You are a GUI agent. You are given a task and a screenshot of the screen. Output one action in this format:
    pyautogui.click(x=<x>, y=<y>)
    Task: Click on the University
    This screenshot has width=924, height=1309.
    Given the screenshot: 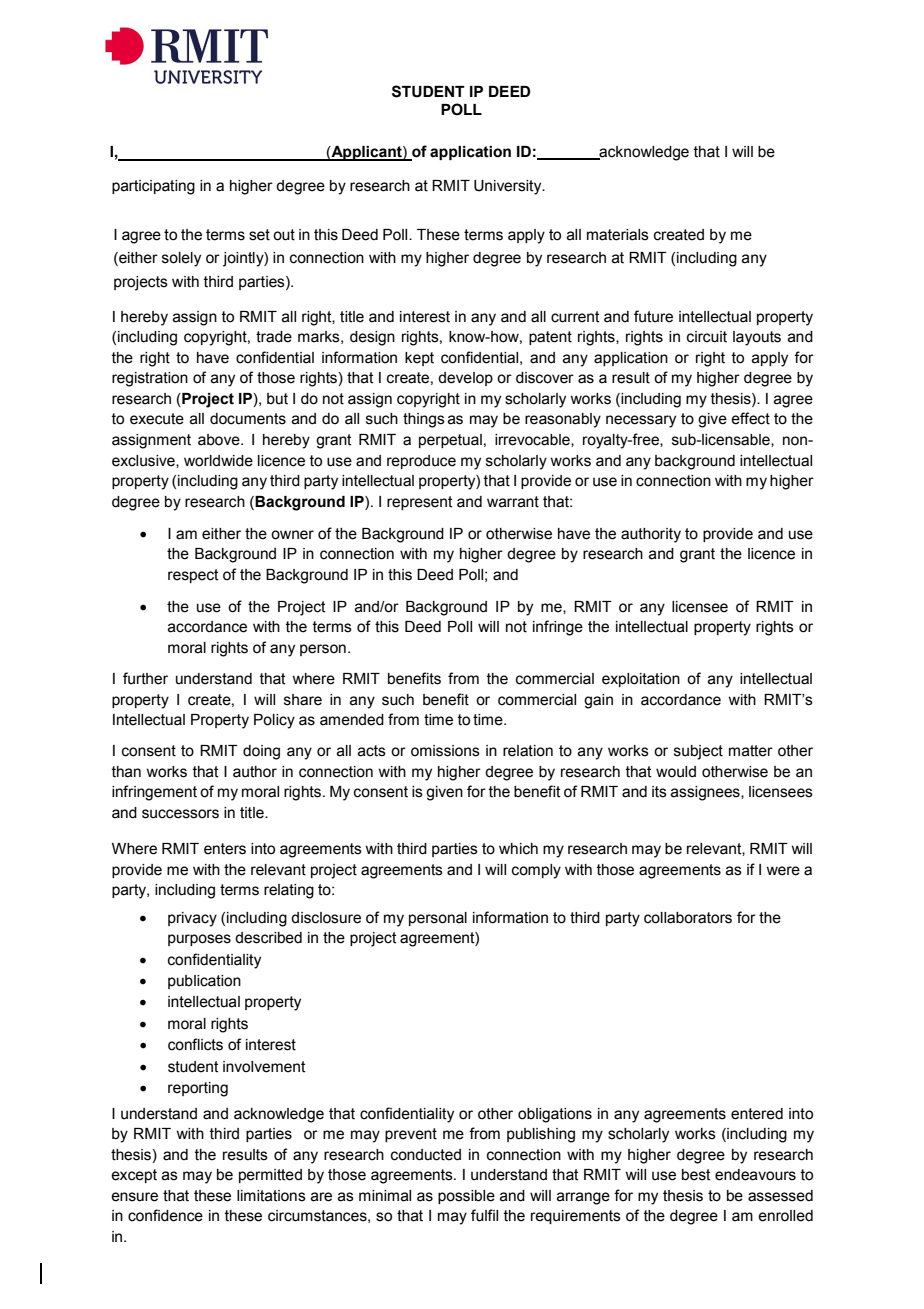 What is the action you would take?
    pyautogui.click(x=509, y=187)
